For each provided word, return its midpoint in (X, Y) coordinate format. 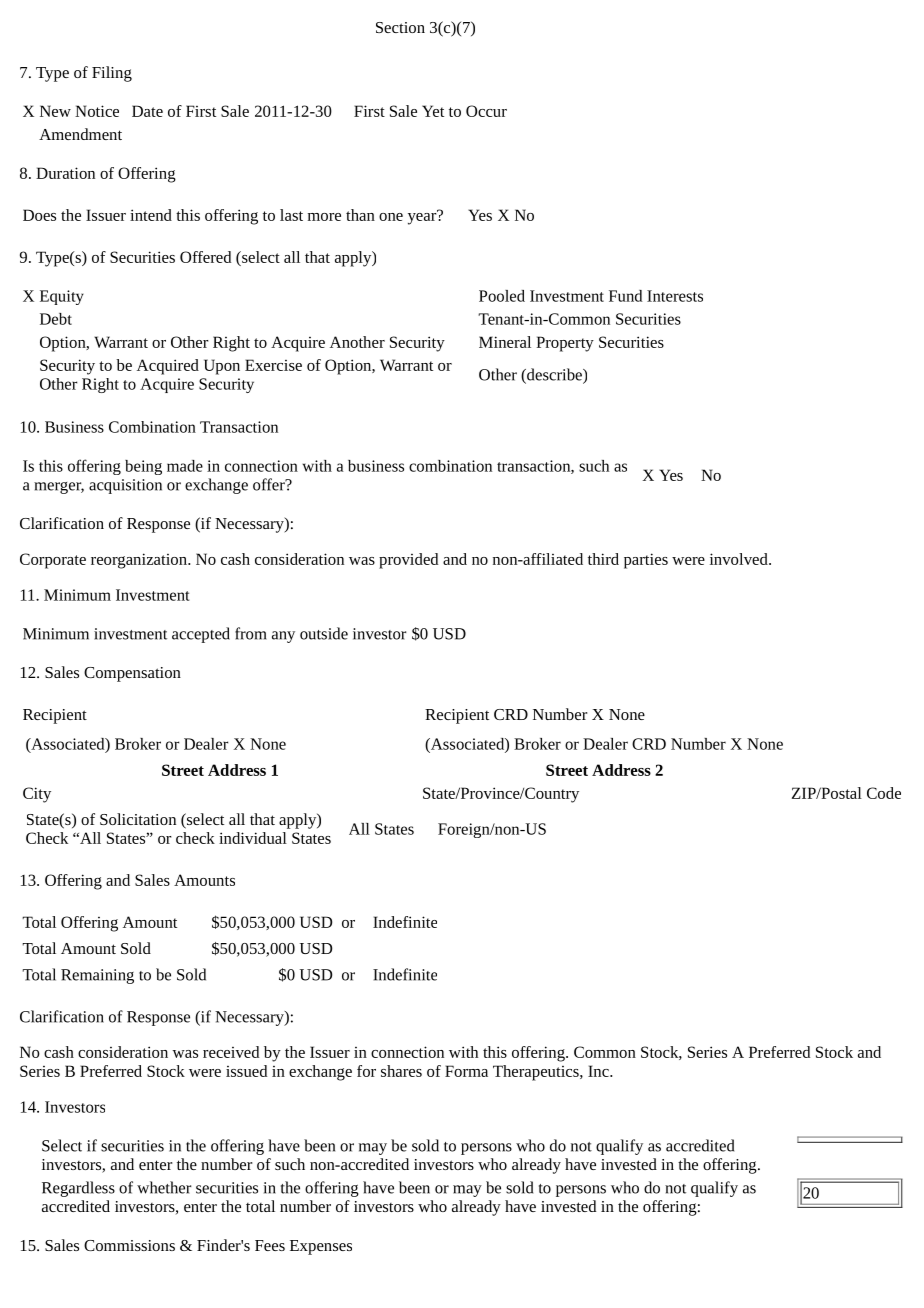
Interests (675, 296)
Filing (112, 74)
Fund (625, 296)
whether (164, 1187)
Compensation (132, 674)
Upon (222, 367)
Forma (466, 1071)
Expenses (321, 1247)
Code (884, 793)
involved (740, 559)
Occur (486, 111)
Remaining (97, 976)
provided (408, 561)
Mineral (505, 342)
